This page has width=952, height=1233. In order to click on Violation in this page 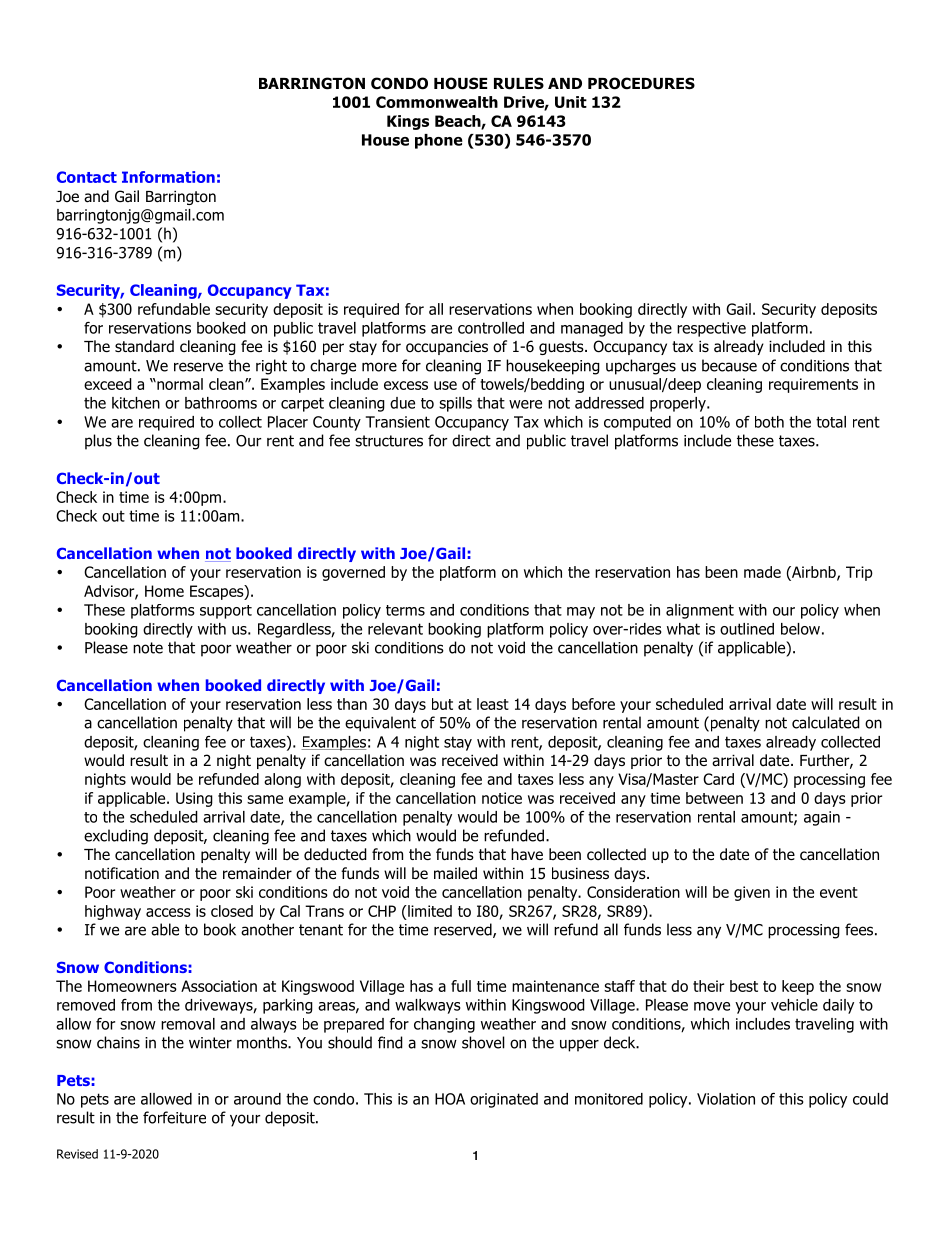, I will do `click(726, 1099)`.
